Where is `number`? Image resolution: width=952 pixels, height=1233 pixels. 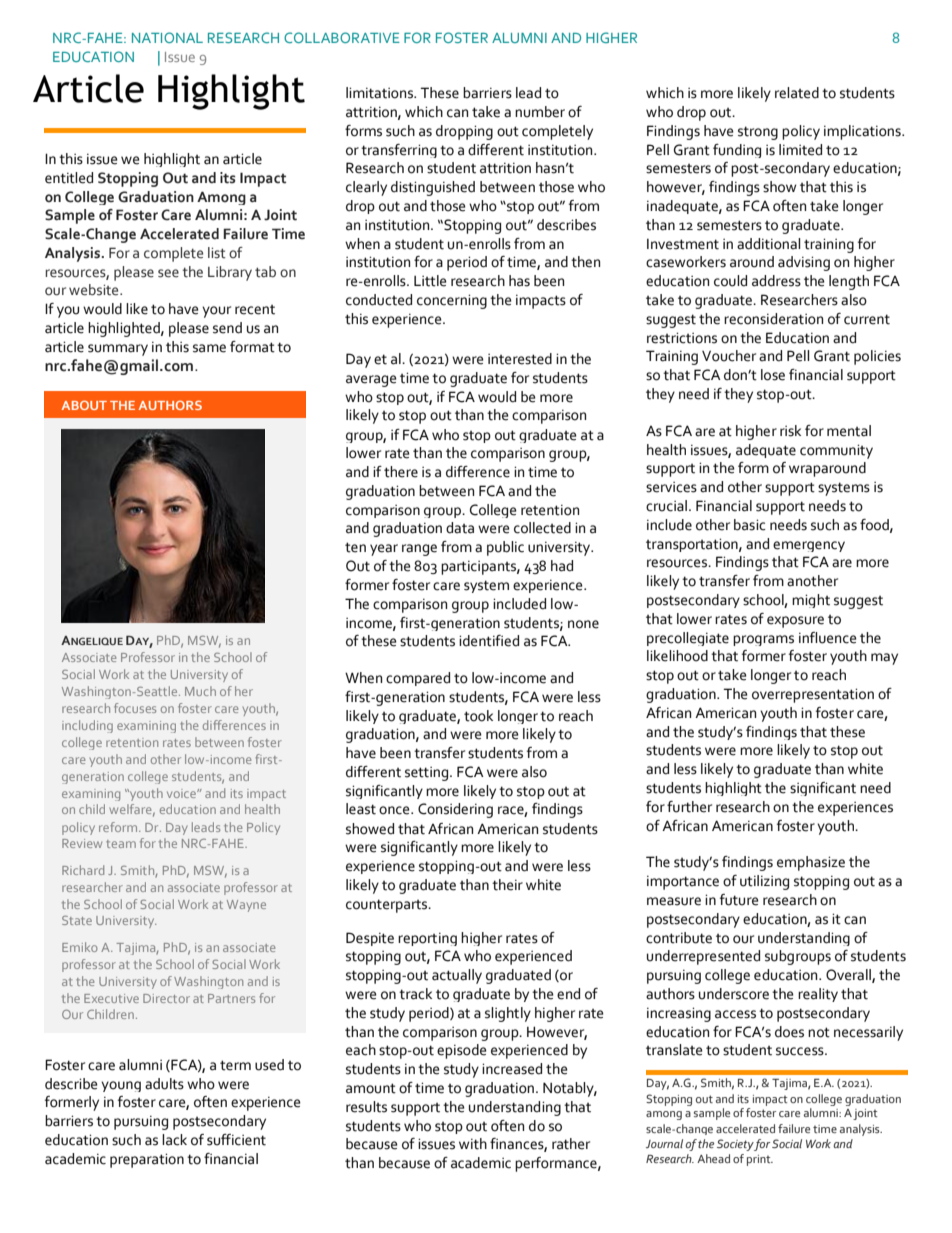
number is located at coordinates (540, 112).
